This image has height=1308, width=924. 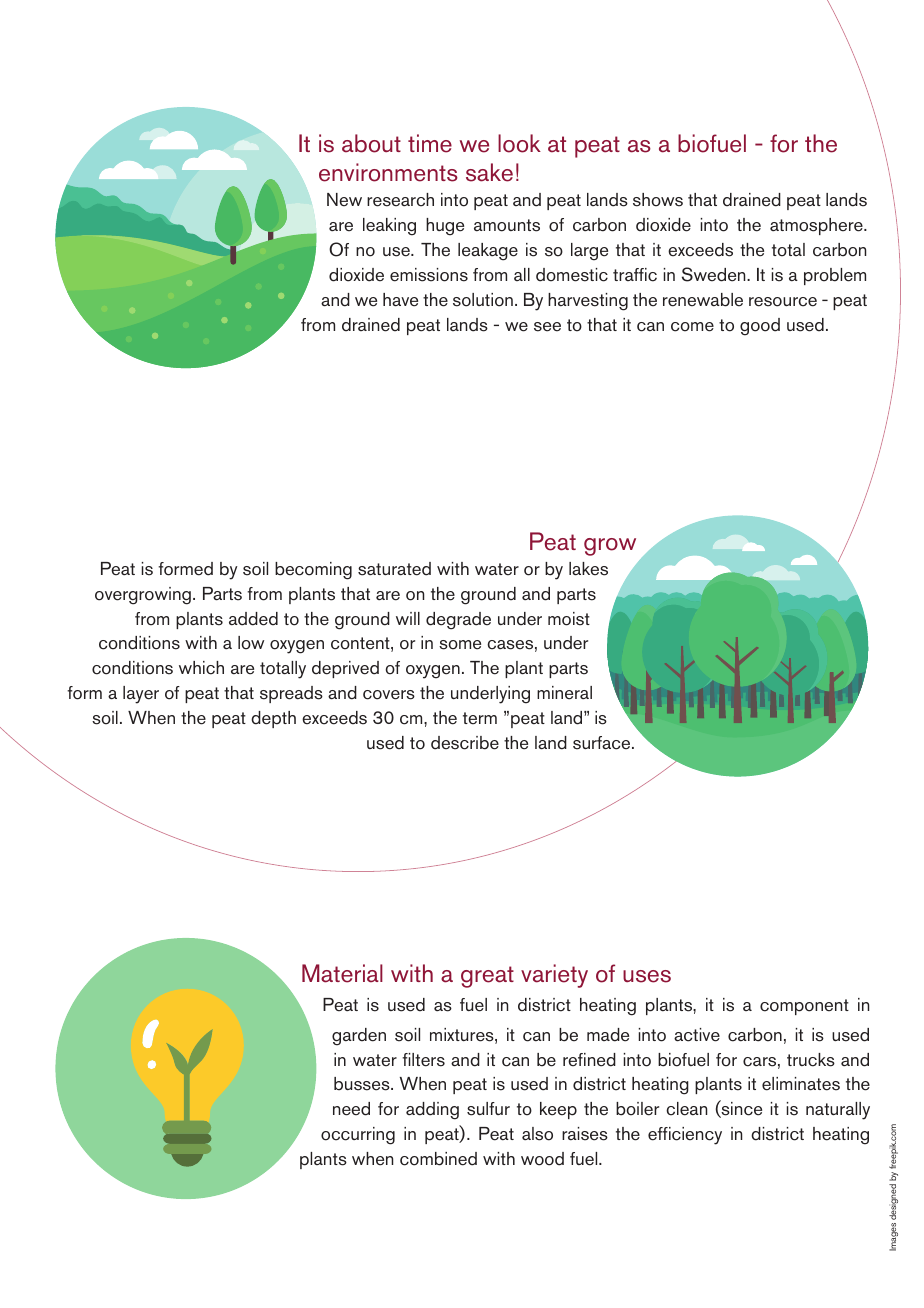 I want to click on moist, so click(x=569, y=619).
